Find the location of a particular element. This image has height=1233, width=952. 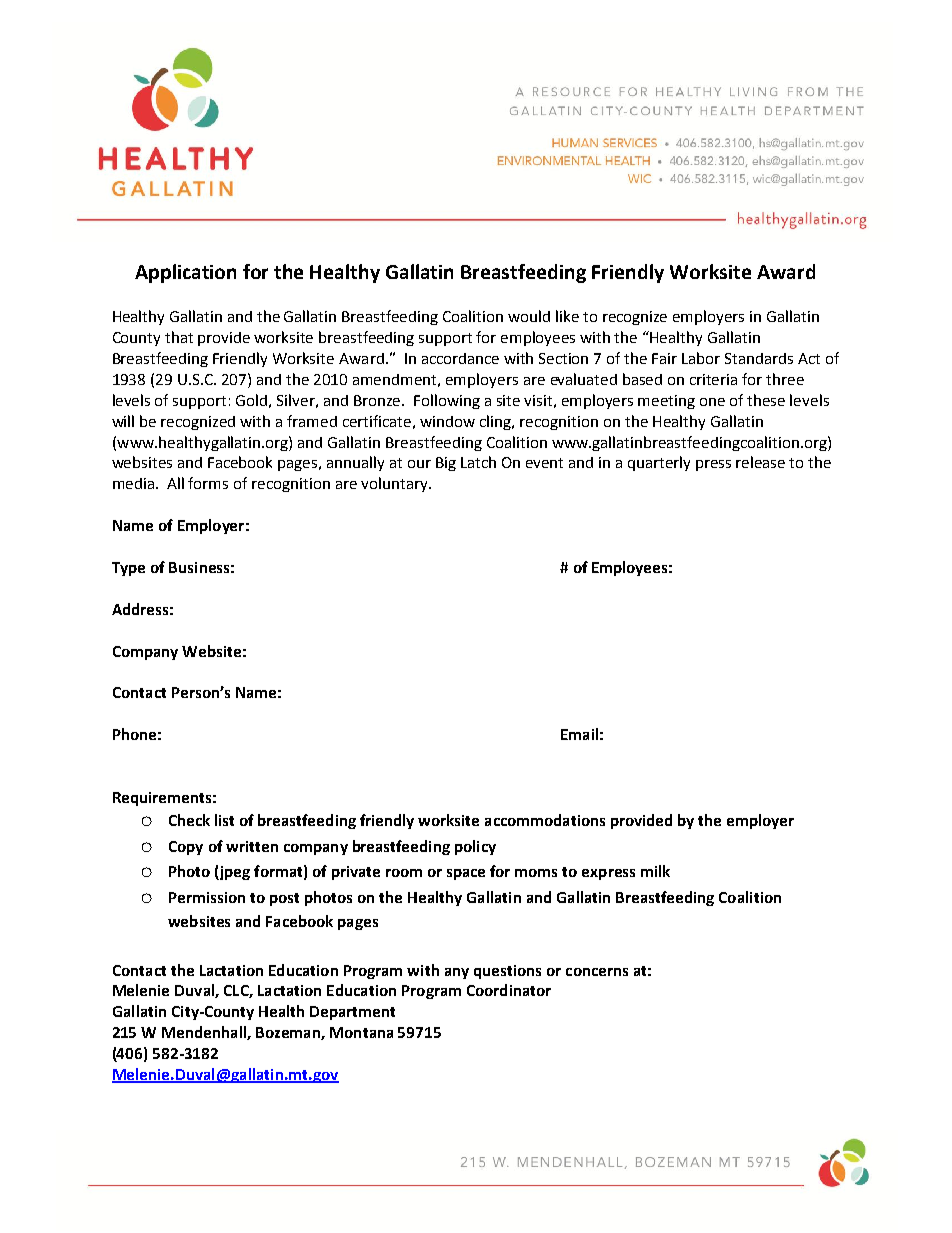

forms is located at coordinates (208, 483).
